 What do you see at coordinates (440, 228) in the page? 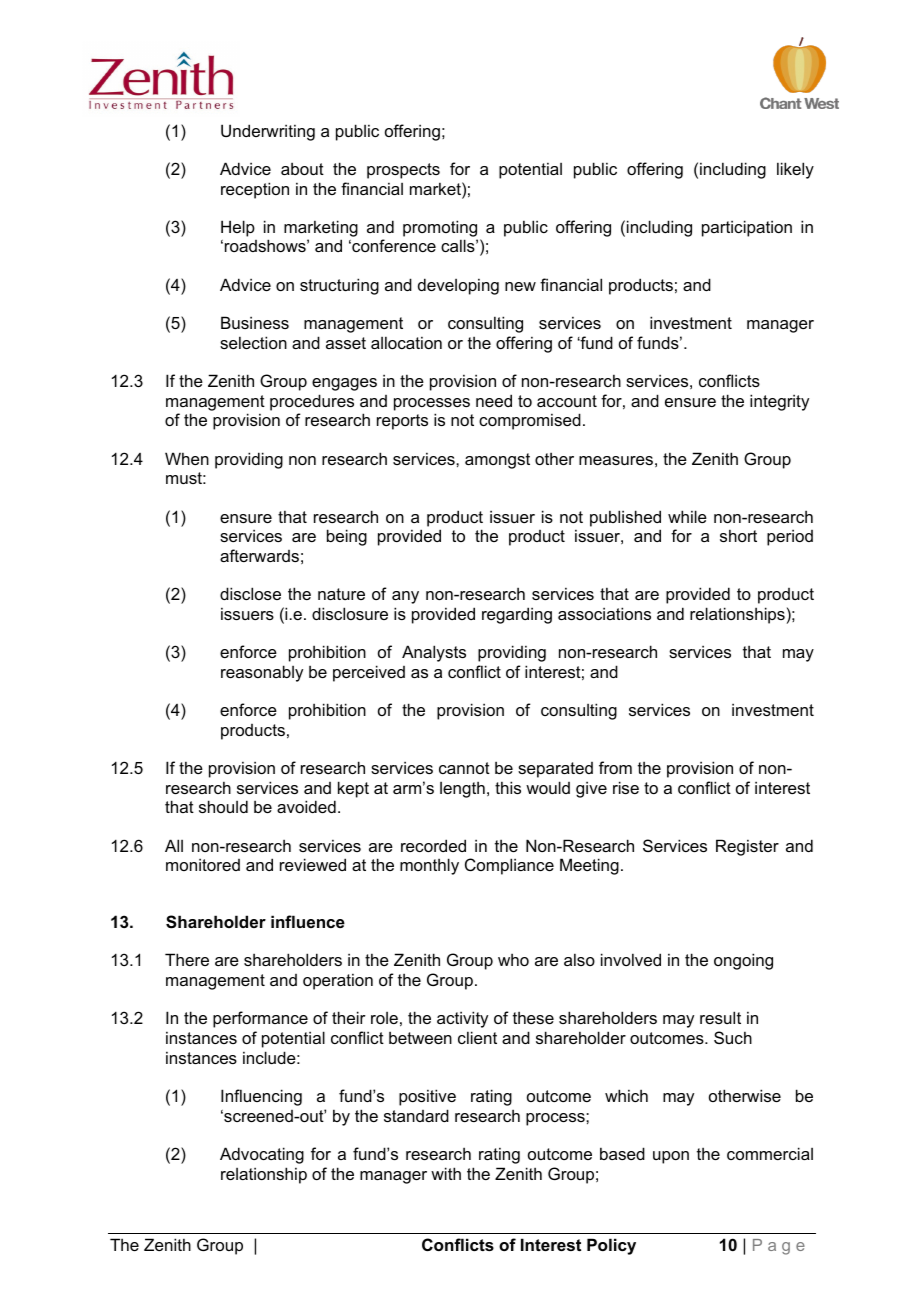
I see `promoting` at bounding box center [440, 228].
